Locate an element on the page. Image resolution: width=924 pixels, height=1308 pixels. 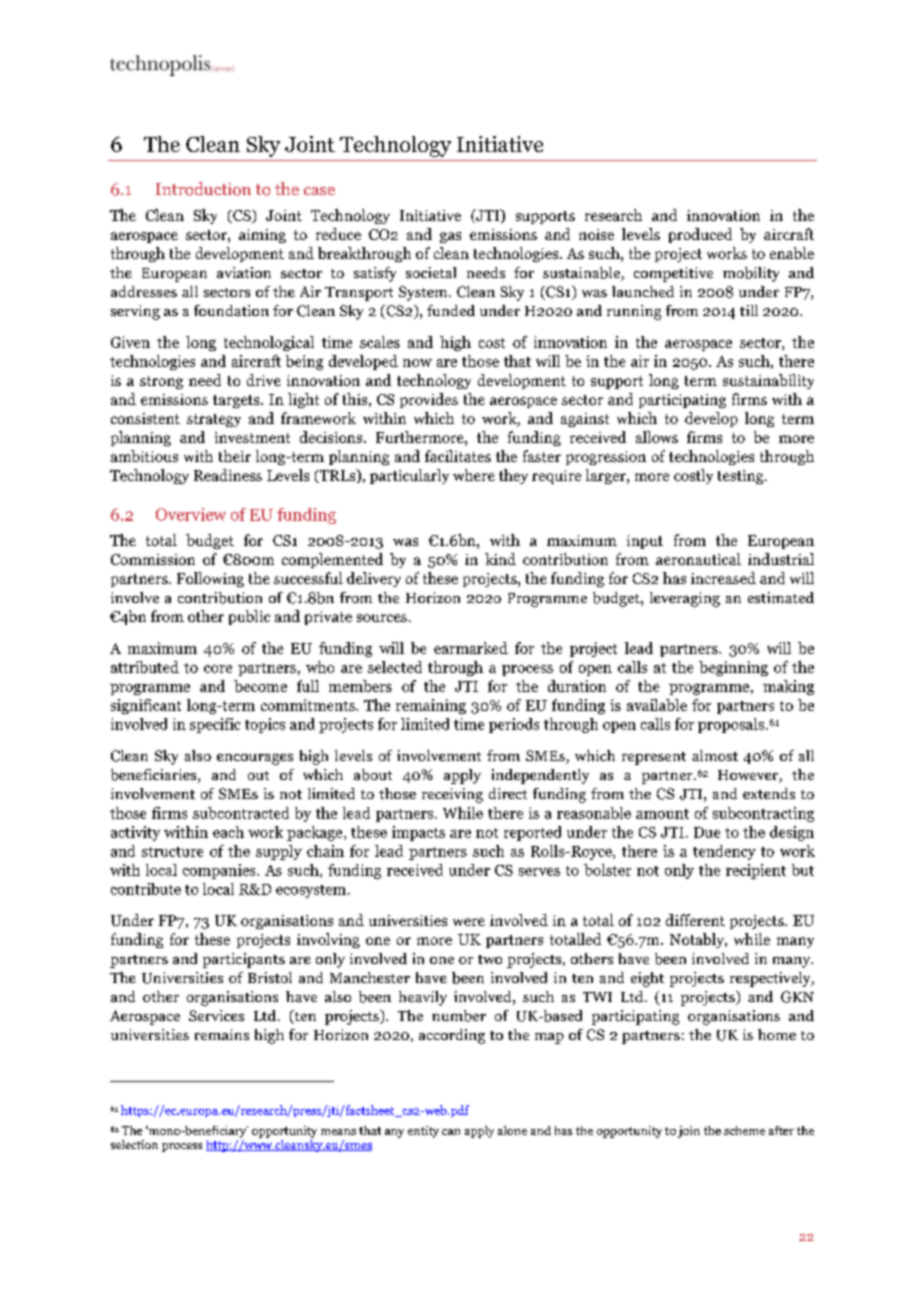
Introduction is located at coordinates (203, 189).
